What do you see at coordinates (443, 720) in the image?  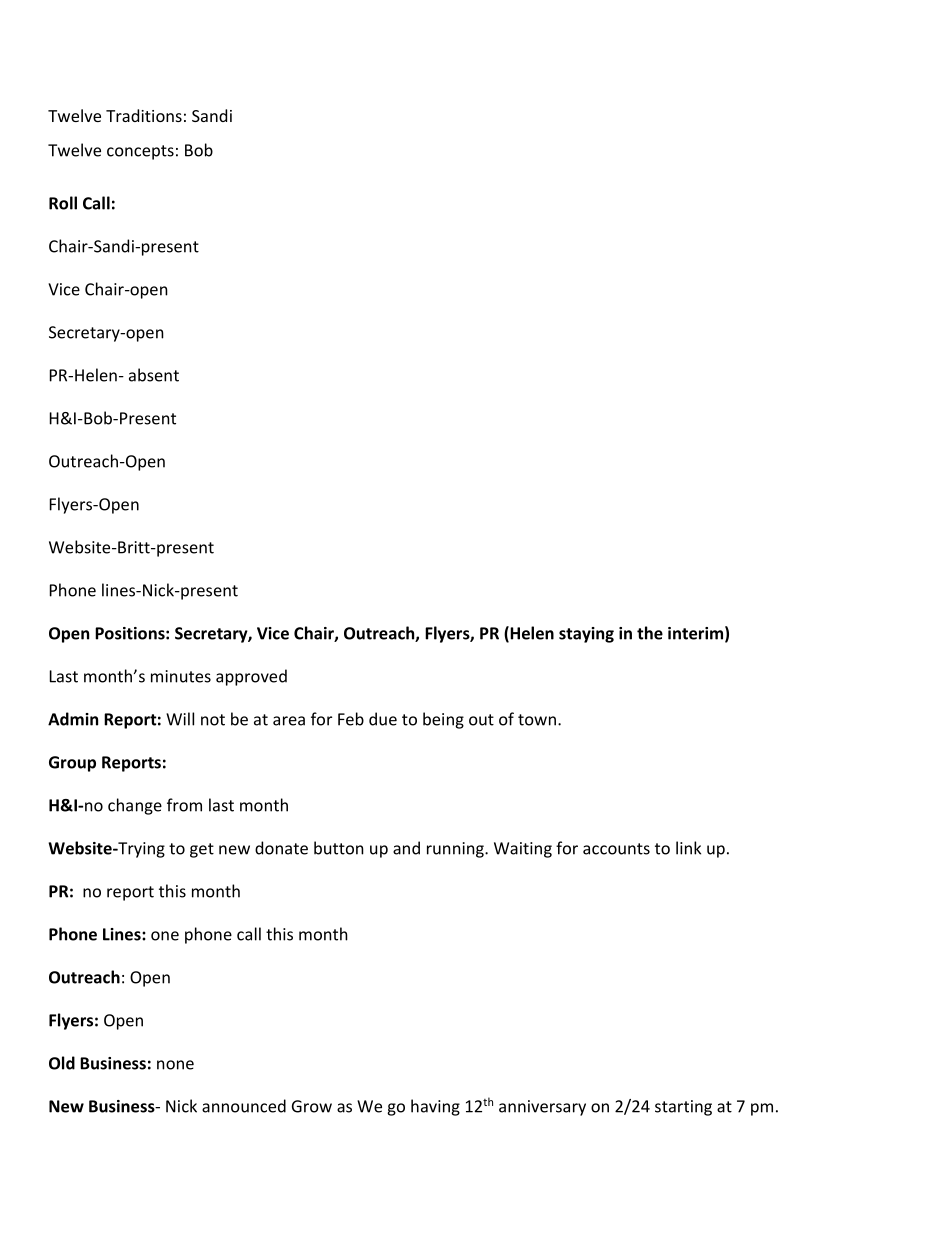 I see `being` at bounding box center [443, 720].
